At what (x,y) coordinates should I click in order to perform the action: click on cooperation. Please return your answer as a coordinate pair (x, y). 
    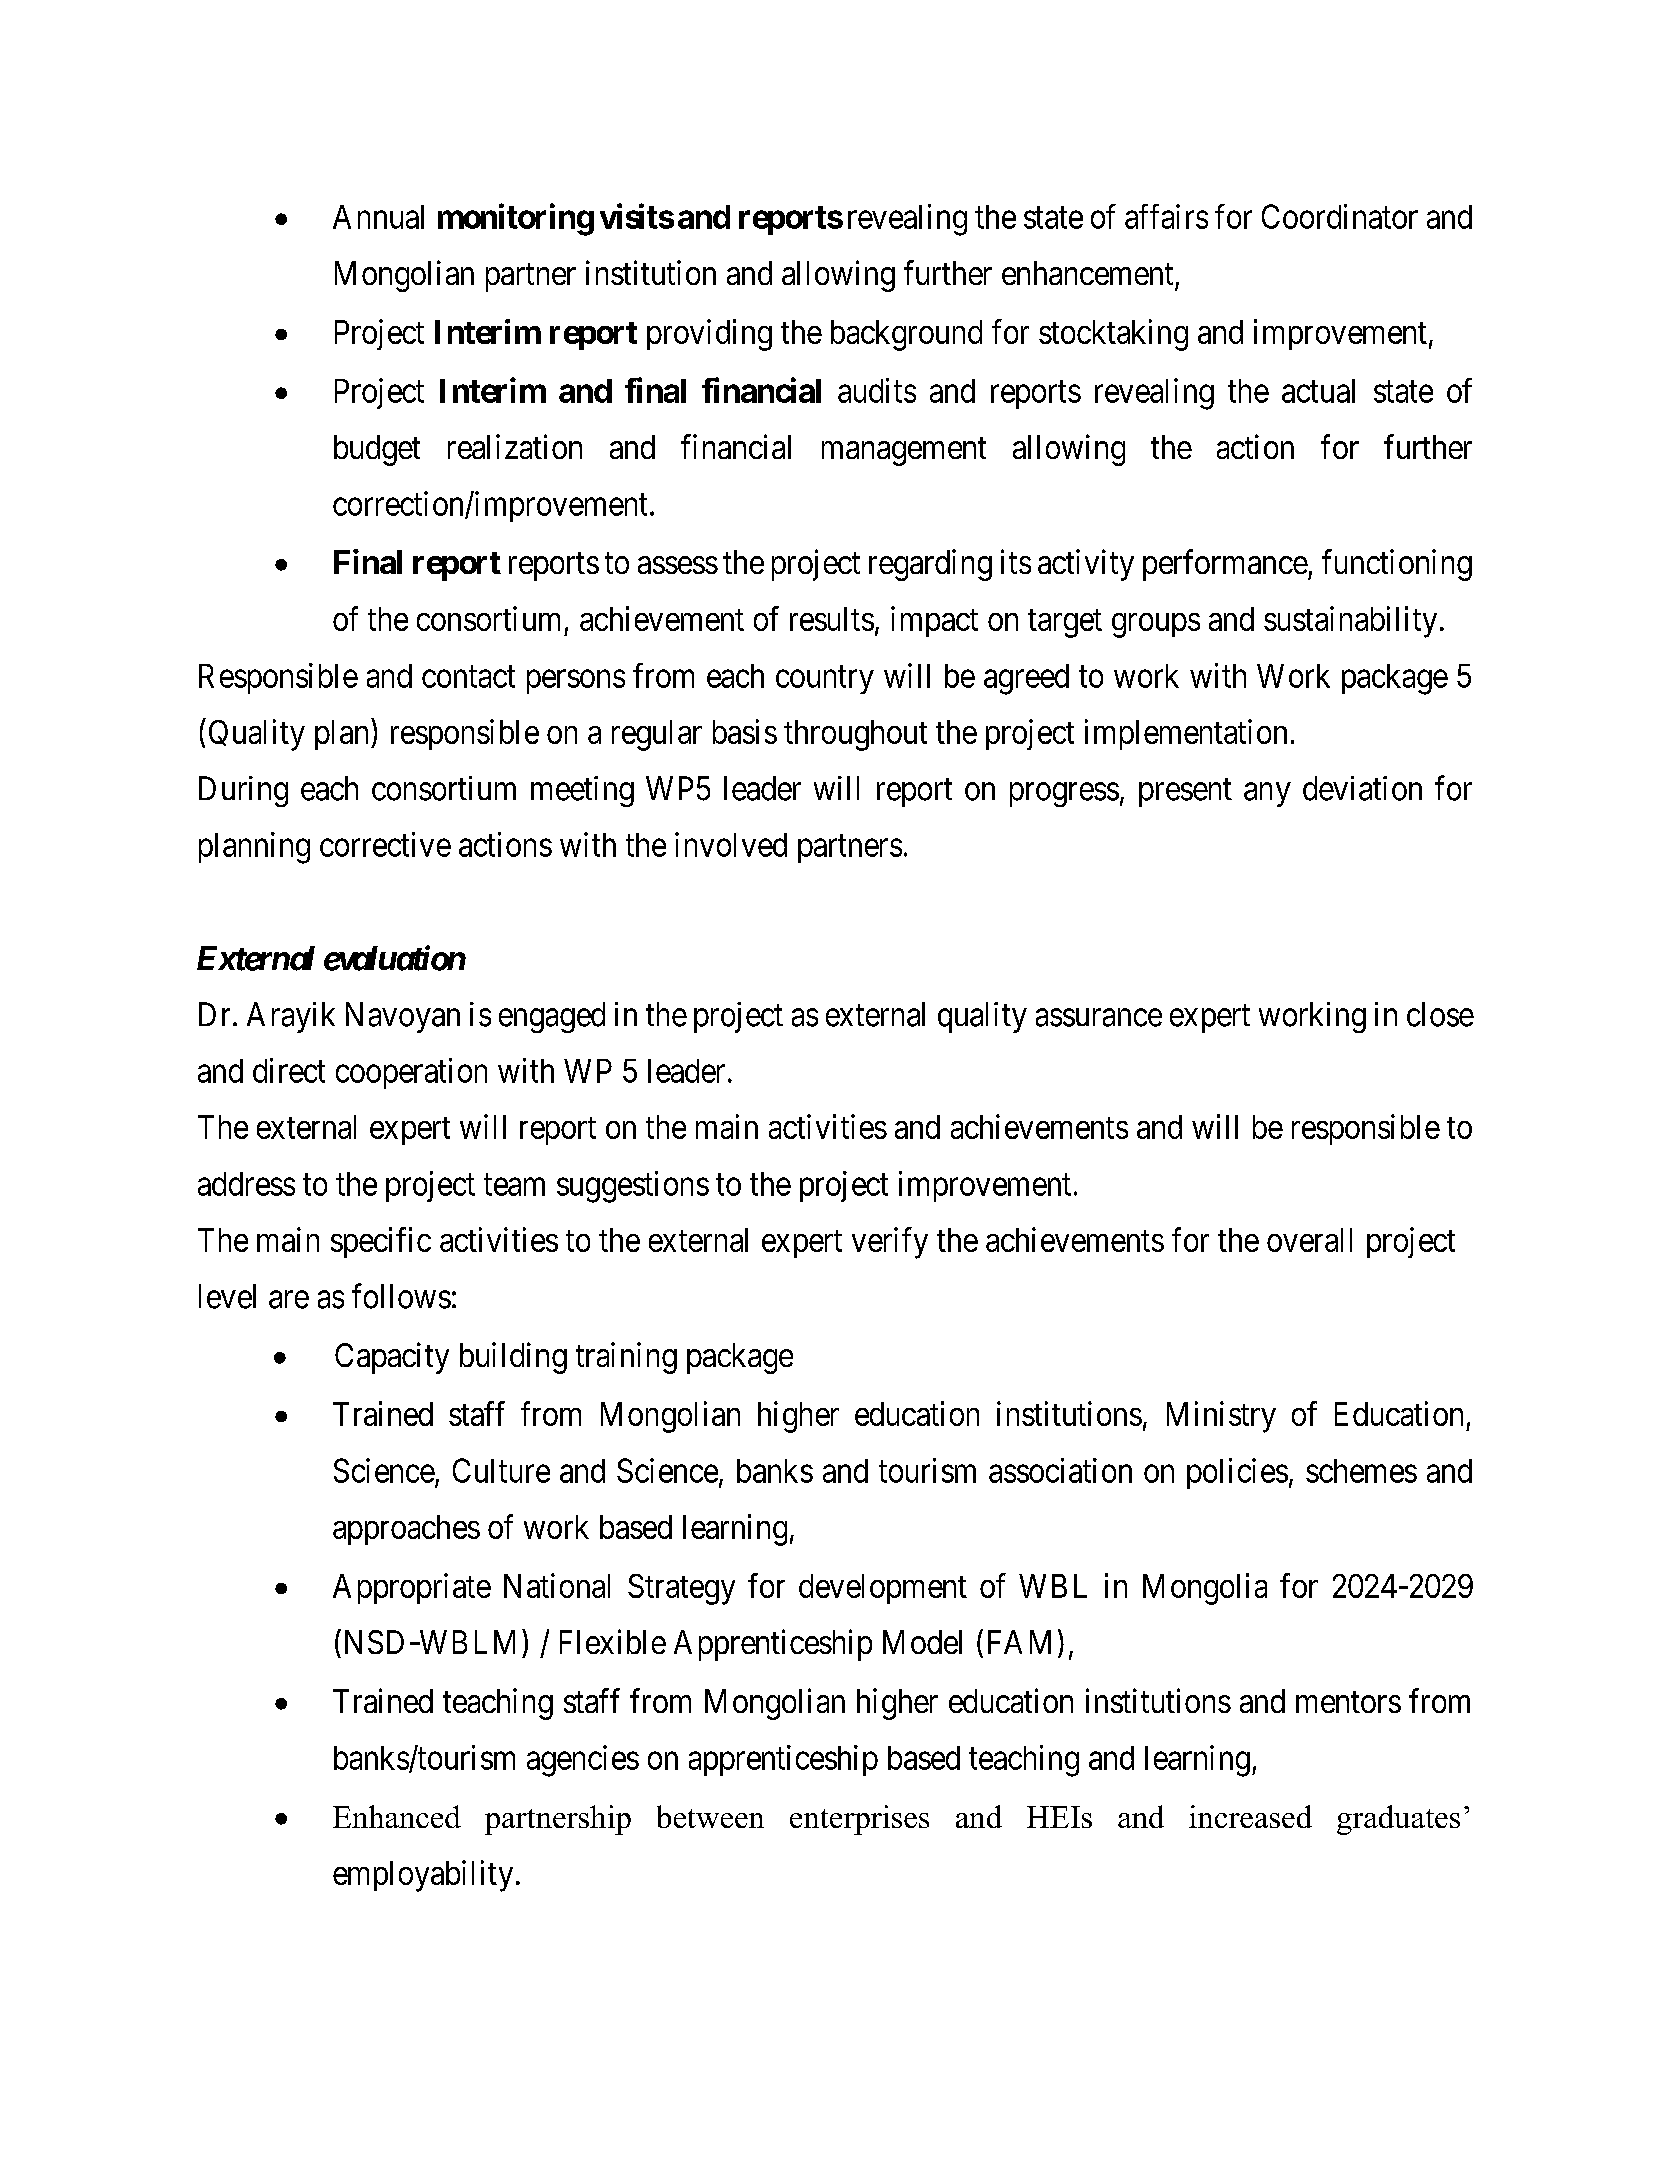
    Looking at the image, I should click on (411, 1073).
